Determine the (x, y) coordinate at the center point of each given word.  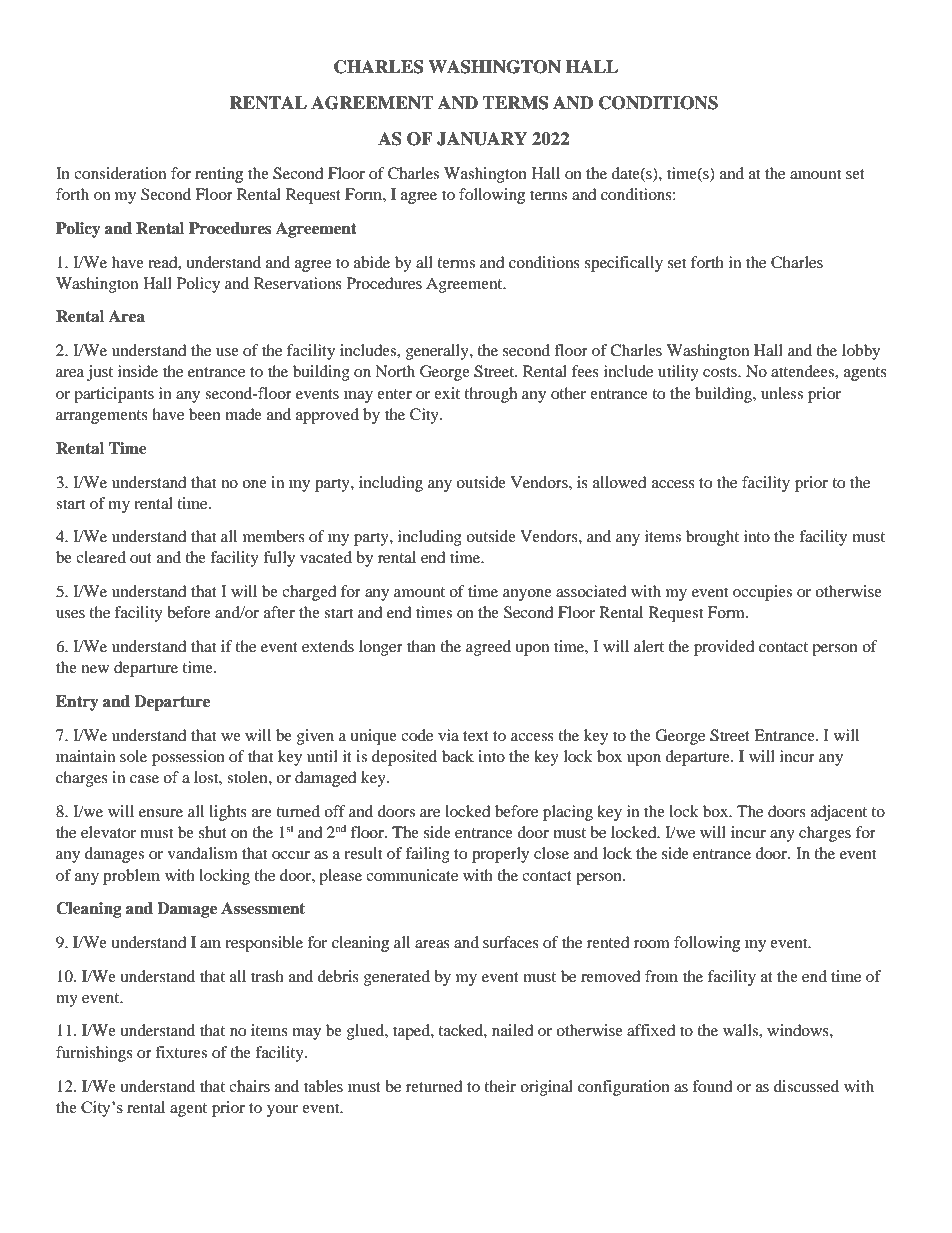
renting (219, 175)
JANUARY (482, 139)
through (490, 395)
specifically (624, 264)
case (144, 779)
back (458, 756)
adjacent (839, 813)
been (205, 414)
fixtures (181, 1052)
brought (712, 538)
